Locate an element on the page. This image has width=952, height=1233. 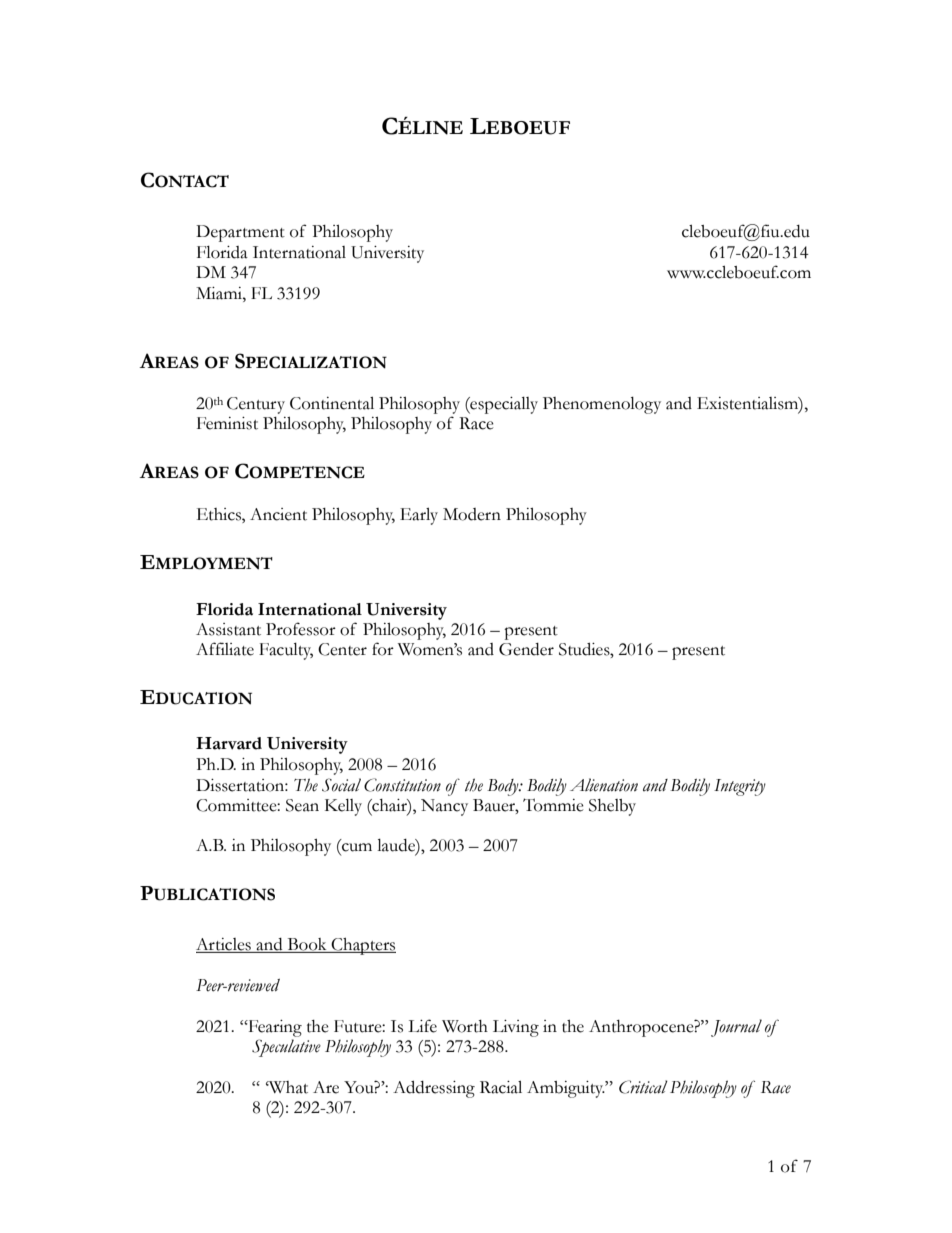
Phenomenology is located at coordinates (602, 405).
